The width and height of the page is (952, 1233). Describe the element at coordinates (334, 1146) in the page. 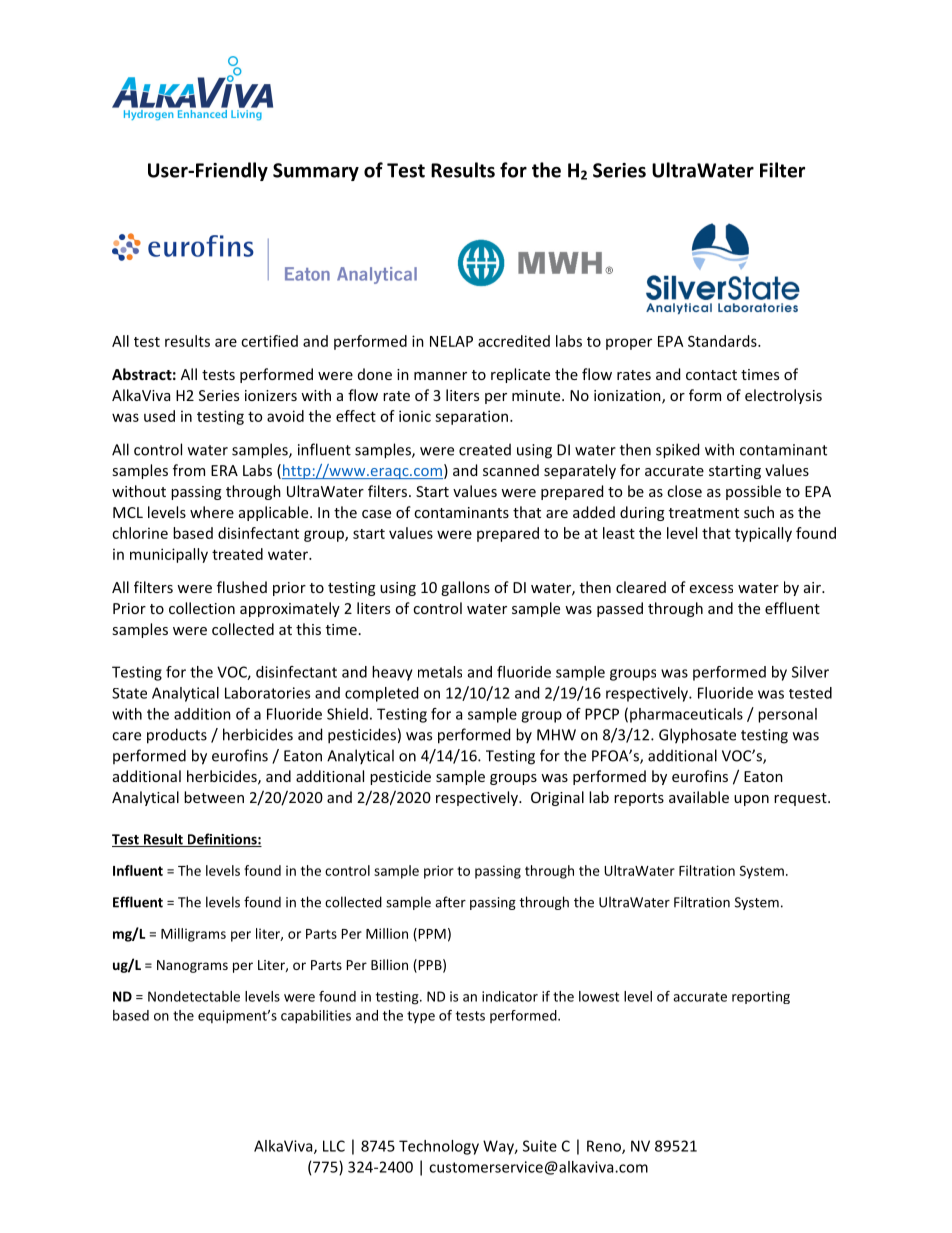

I see `LLC` at that location.
